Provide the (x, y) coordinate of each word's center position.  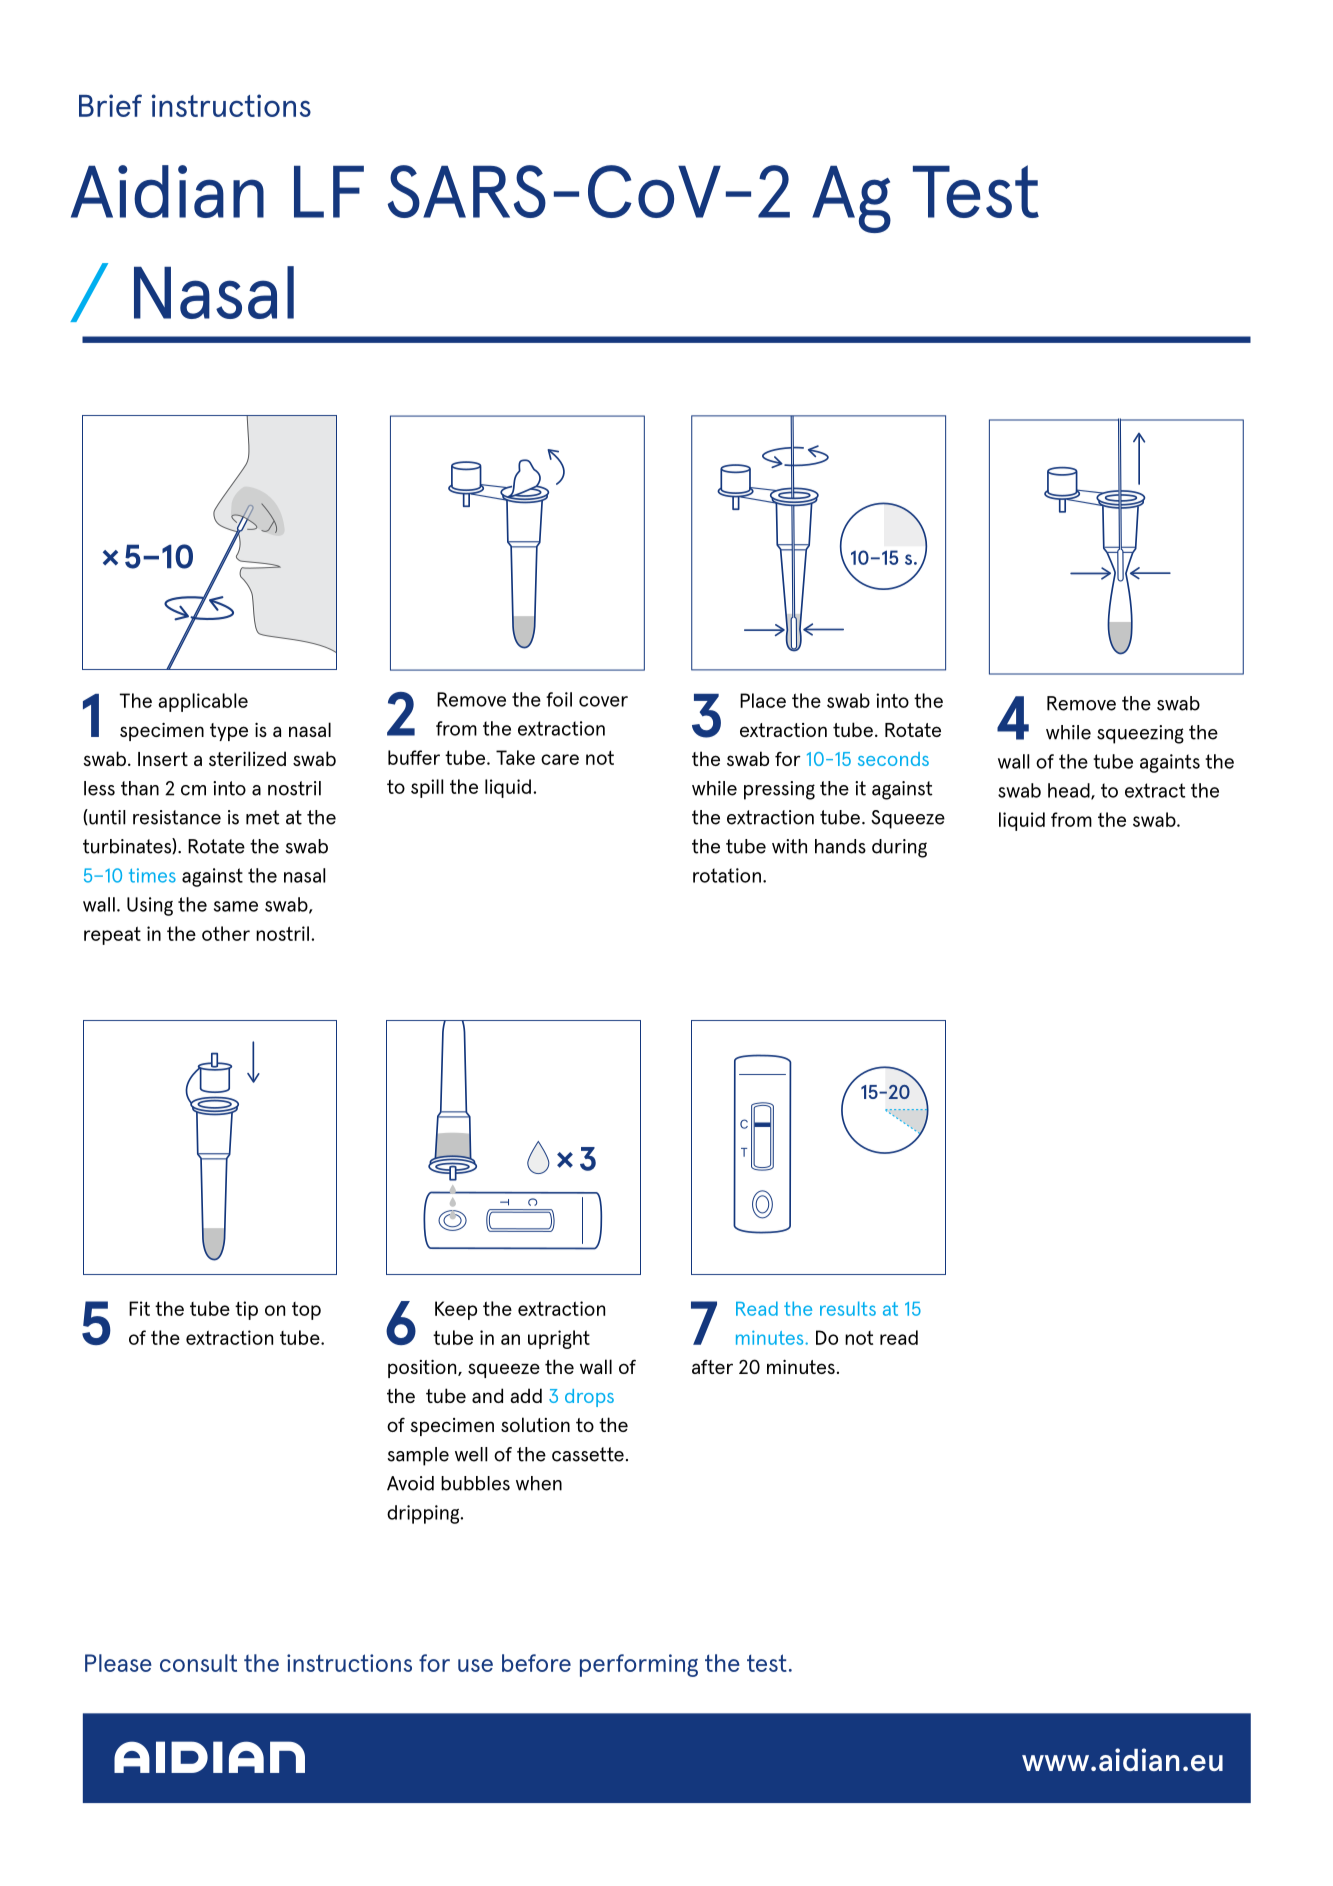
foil (559, 699)
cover (603, 701)
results (848, 1308)
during (899, 848)
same (236, 906)
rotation (727, 875)
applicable (203, 702)
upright (559, 1339)
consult (198, 1663)
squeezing (1140, 734)
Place (763, 700)
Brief (110, 105)
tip (246, 1310)
